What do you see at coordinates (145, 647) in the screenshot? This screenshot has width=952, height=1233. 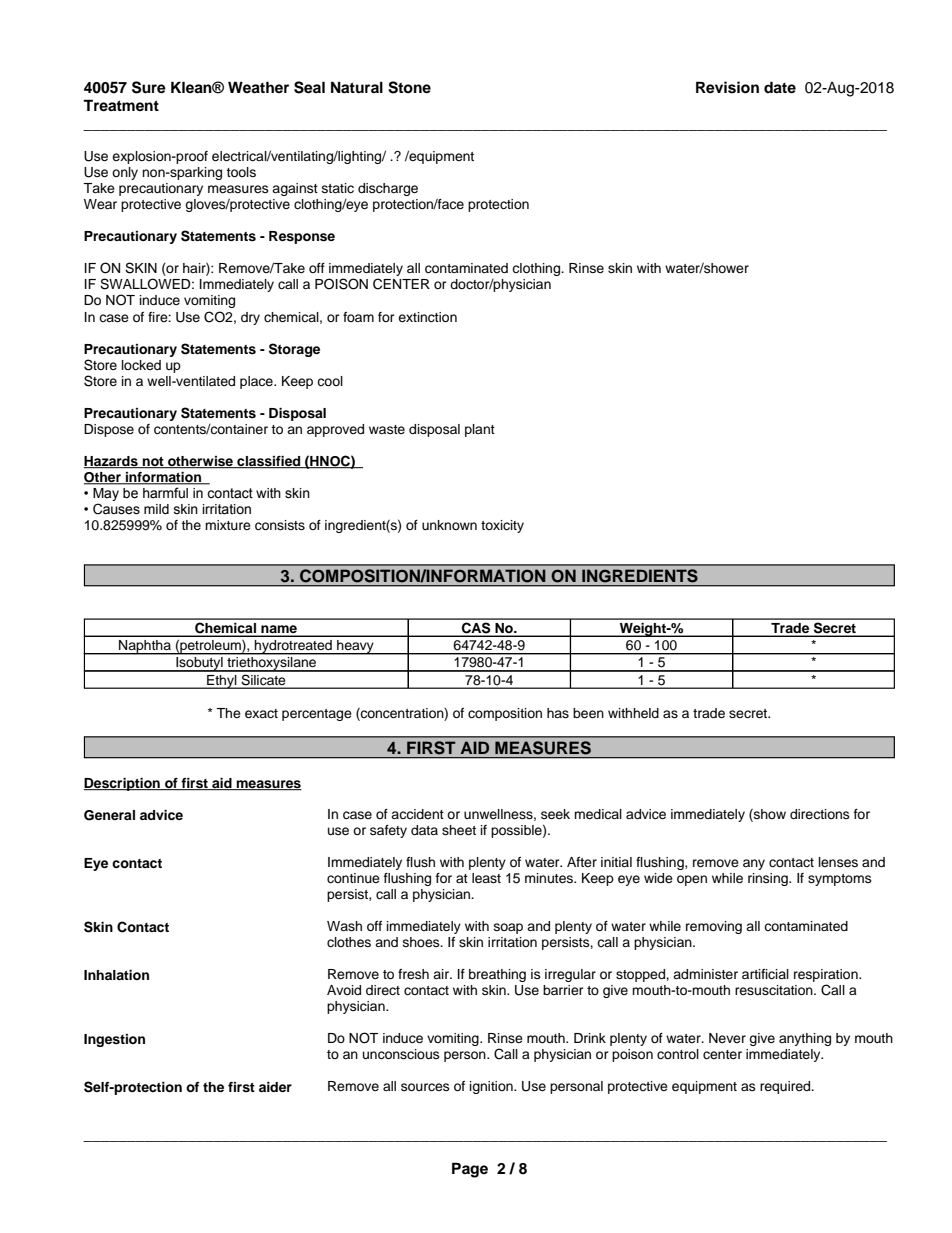 I see `Naphtha` at bounding box center [145, 647].
